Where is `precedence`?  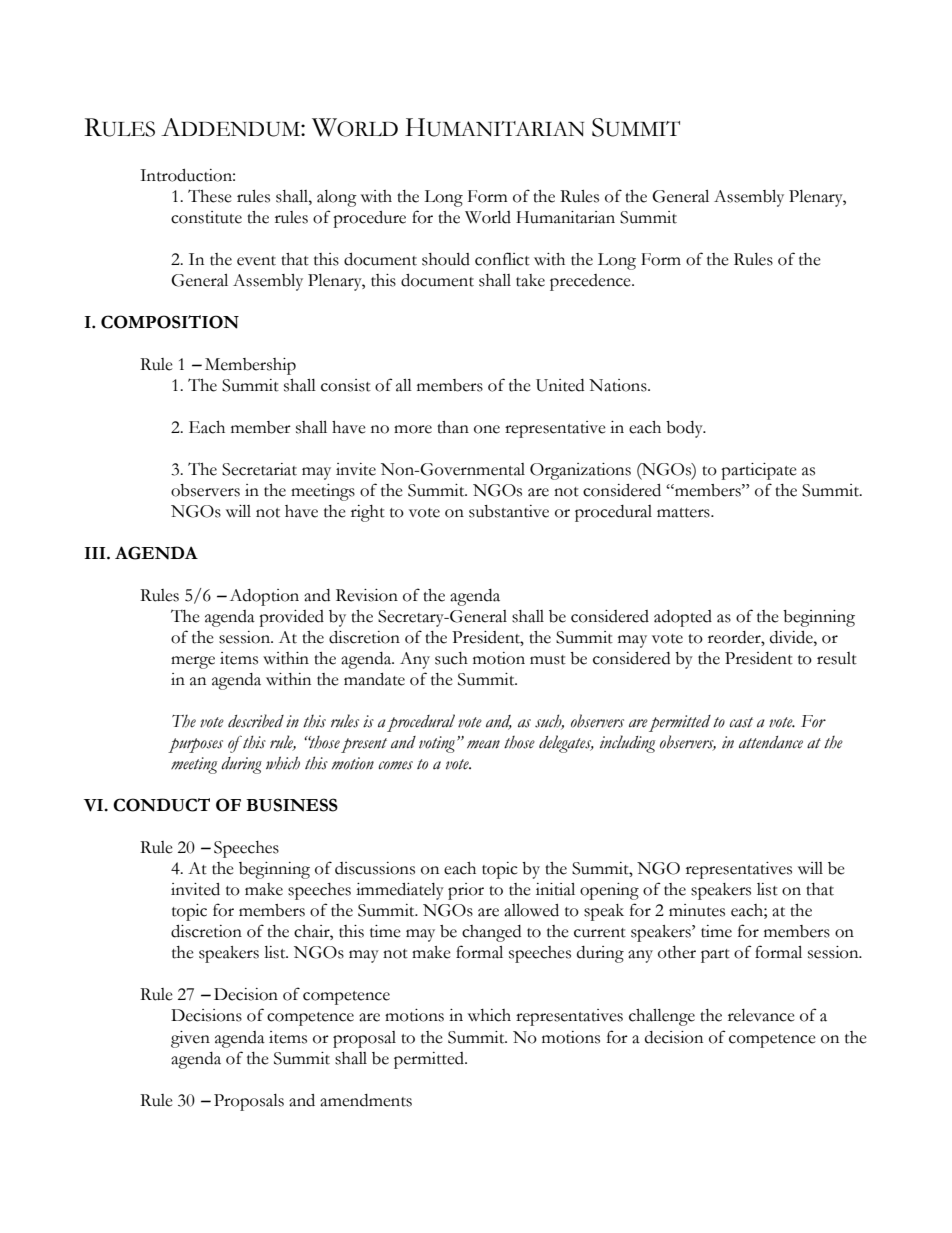
precedence is located at coordinates (591, 282).
